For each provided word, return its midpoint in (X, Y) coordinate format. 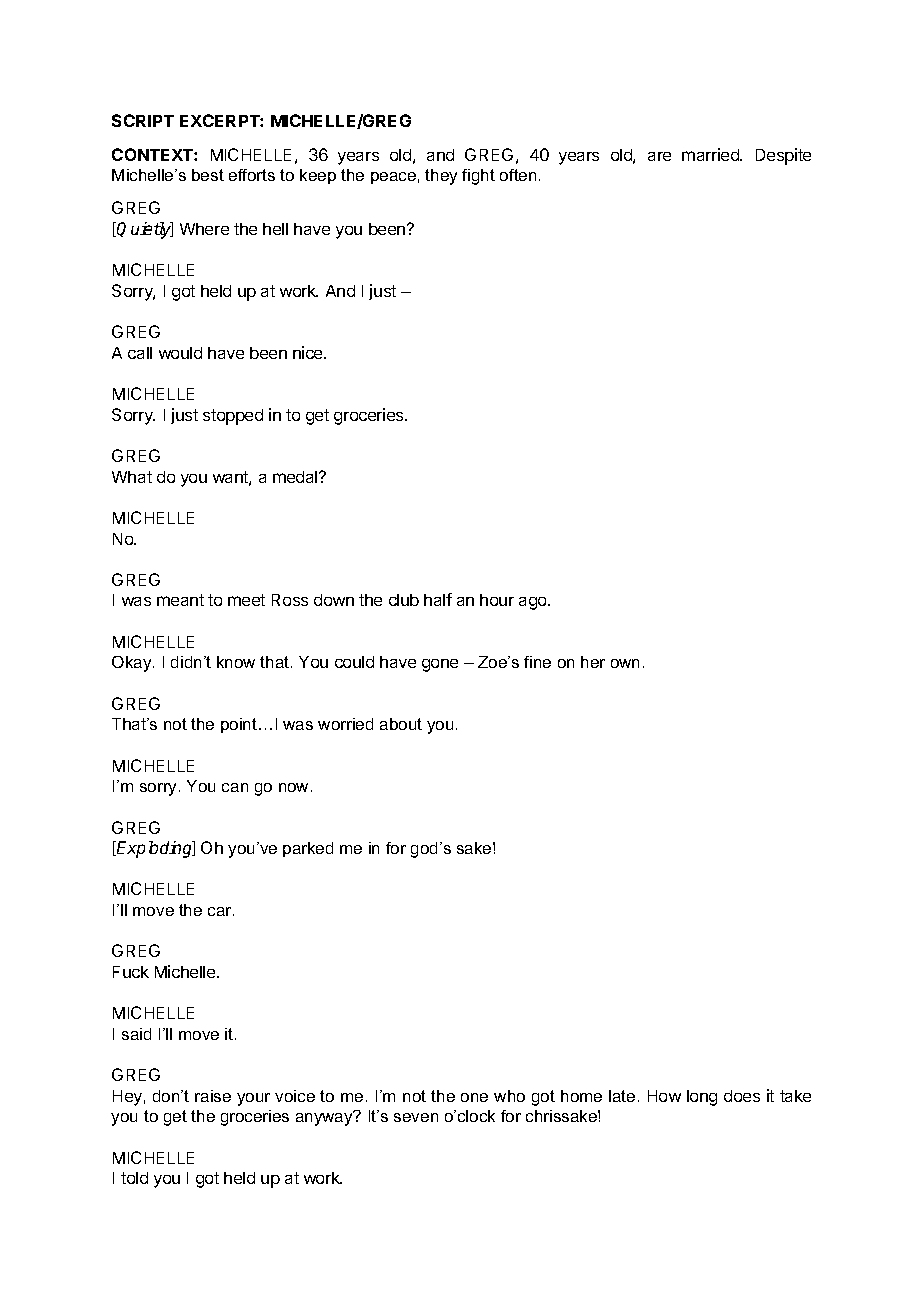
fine (537, 662)
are (659, 156)
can (235, 787)
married (711, 154)
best (208, 175)
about (401, 724)
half (438, 599)
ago (534, 603)
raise (213, 1096)
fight (478, 177)
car (221, 911)
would (180, 353)
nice (309, 352)
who (509, 1096)
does (742, 1096)
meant (180, 600)
